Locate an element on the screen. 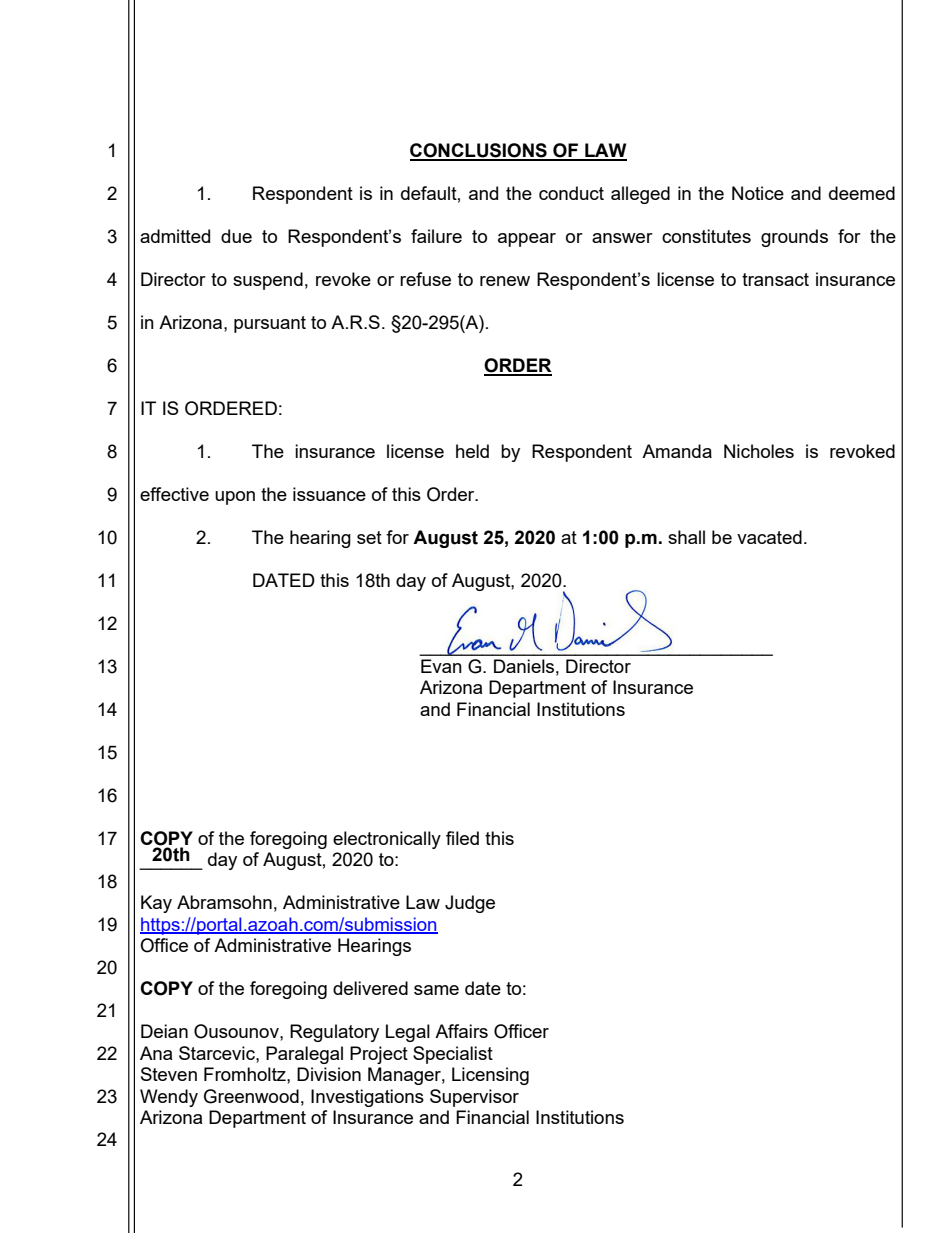 The height and width of the screenshot is (1233, 952). held is located at coordinates (472, 451).
